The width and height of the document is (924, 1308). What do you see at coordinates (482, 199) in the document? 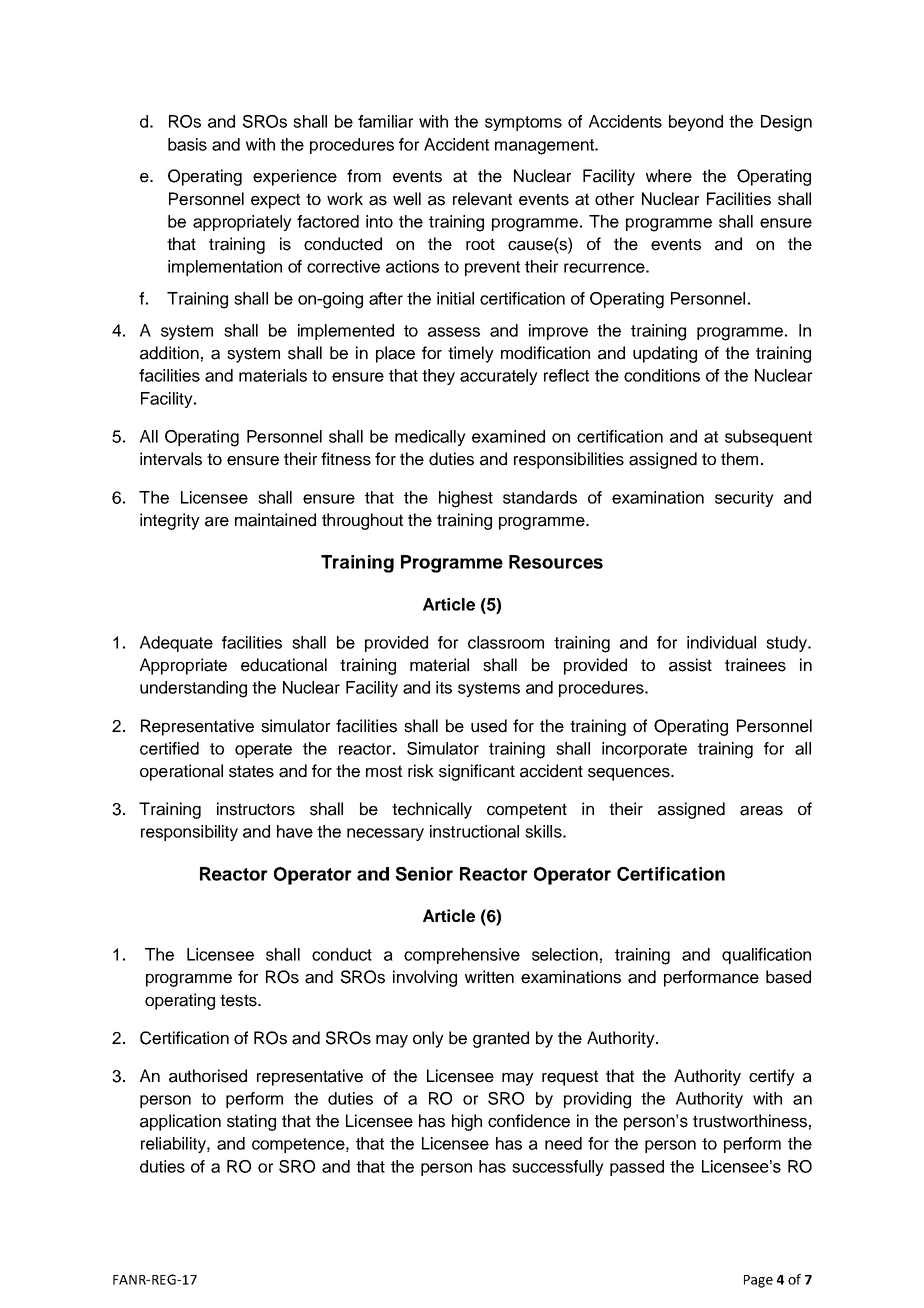
I see `relevant` at bounding box center [482, 199].
